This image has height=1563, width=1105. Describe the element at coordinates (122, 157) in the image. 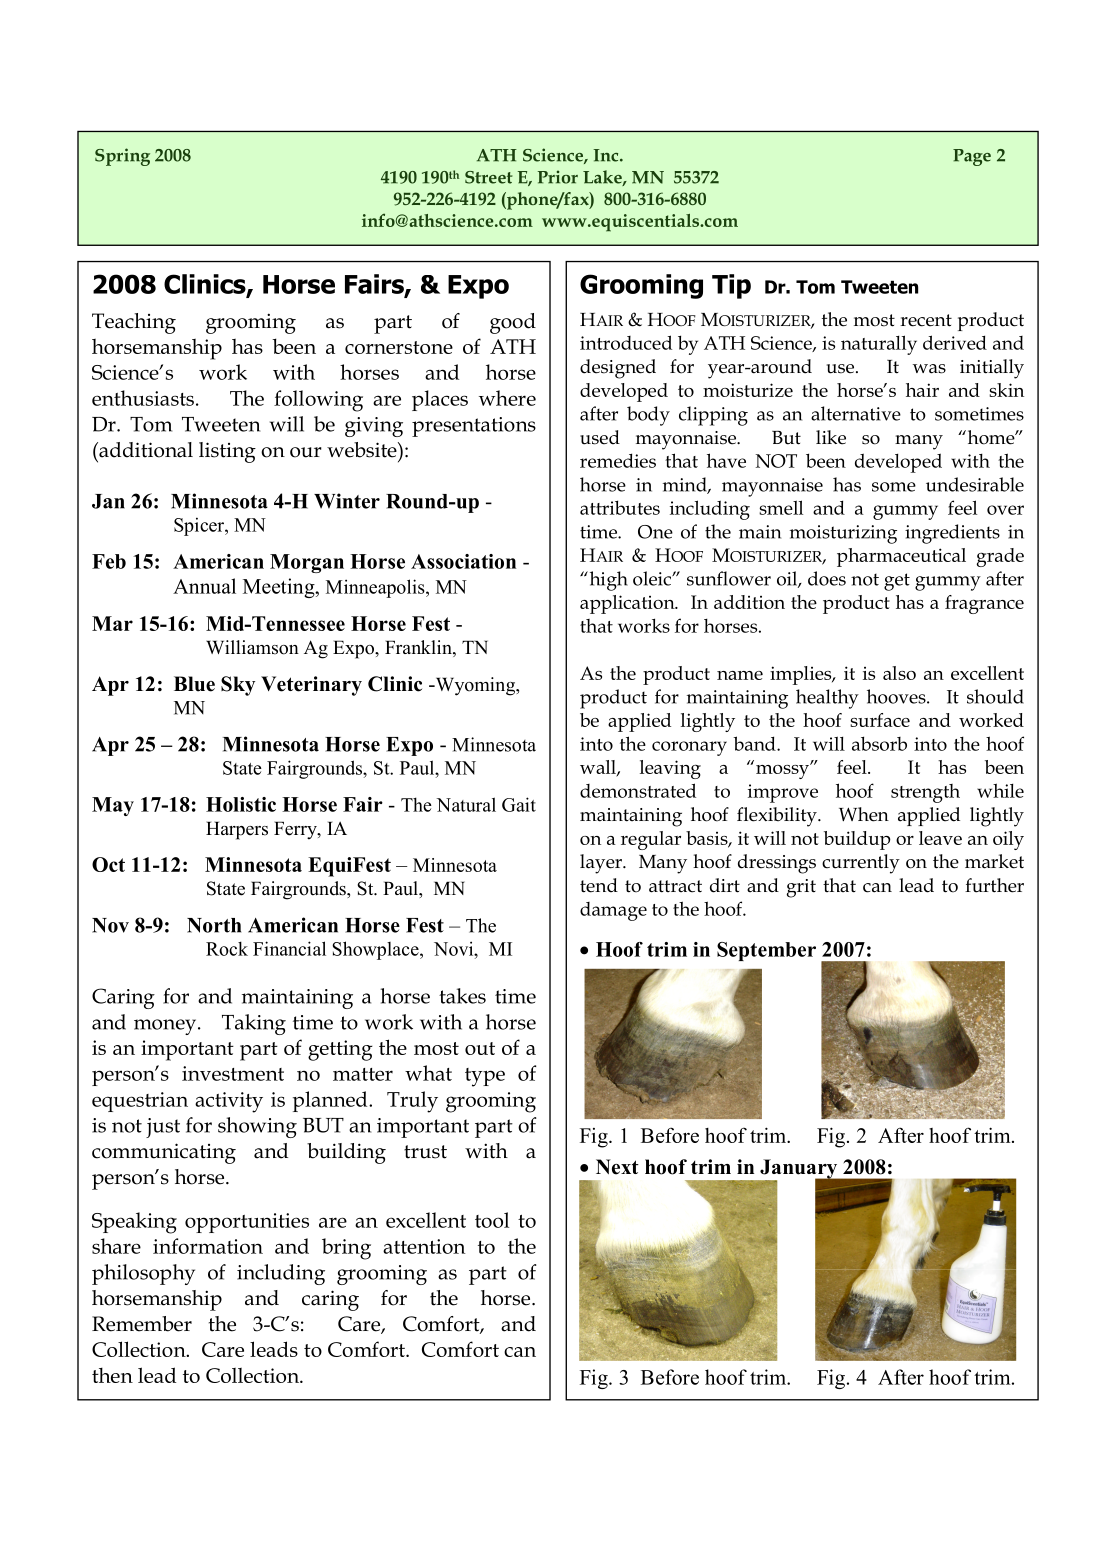

I see `Spring` at that location.
